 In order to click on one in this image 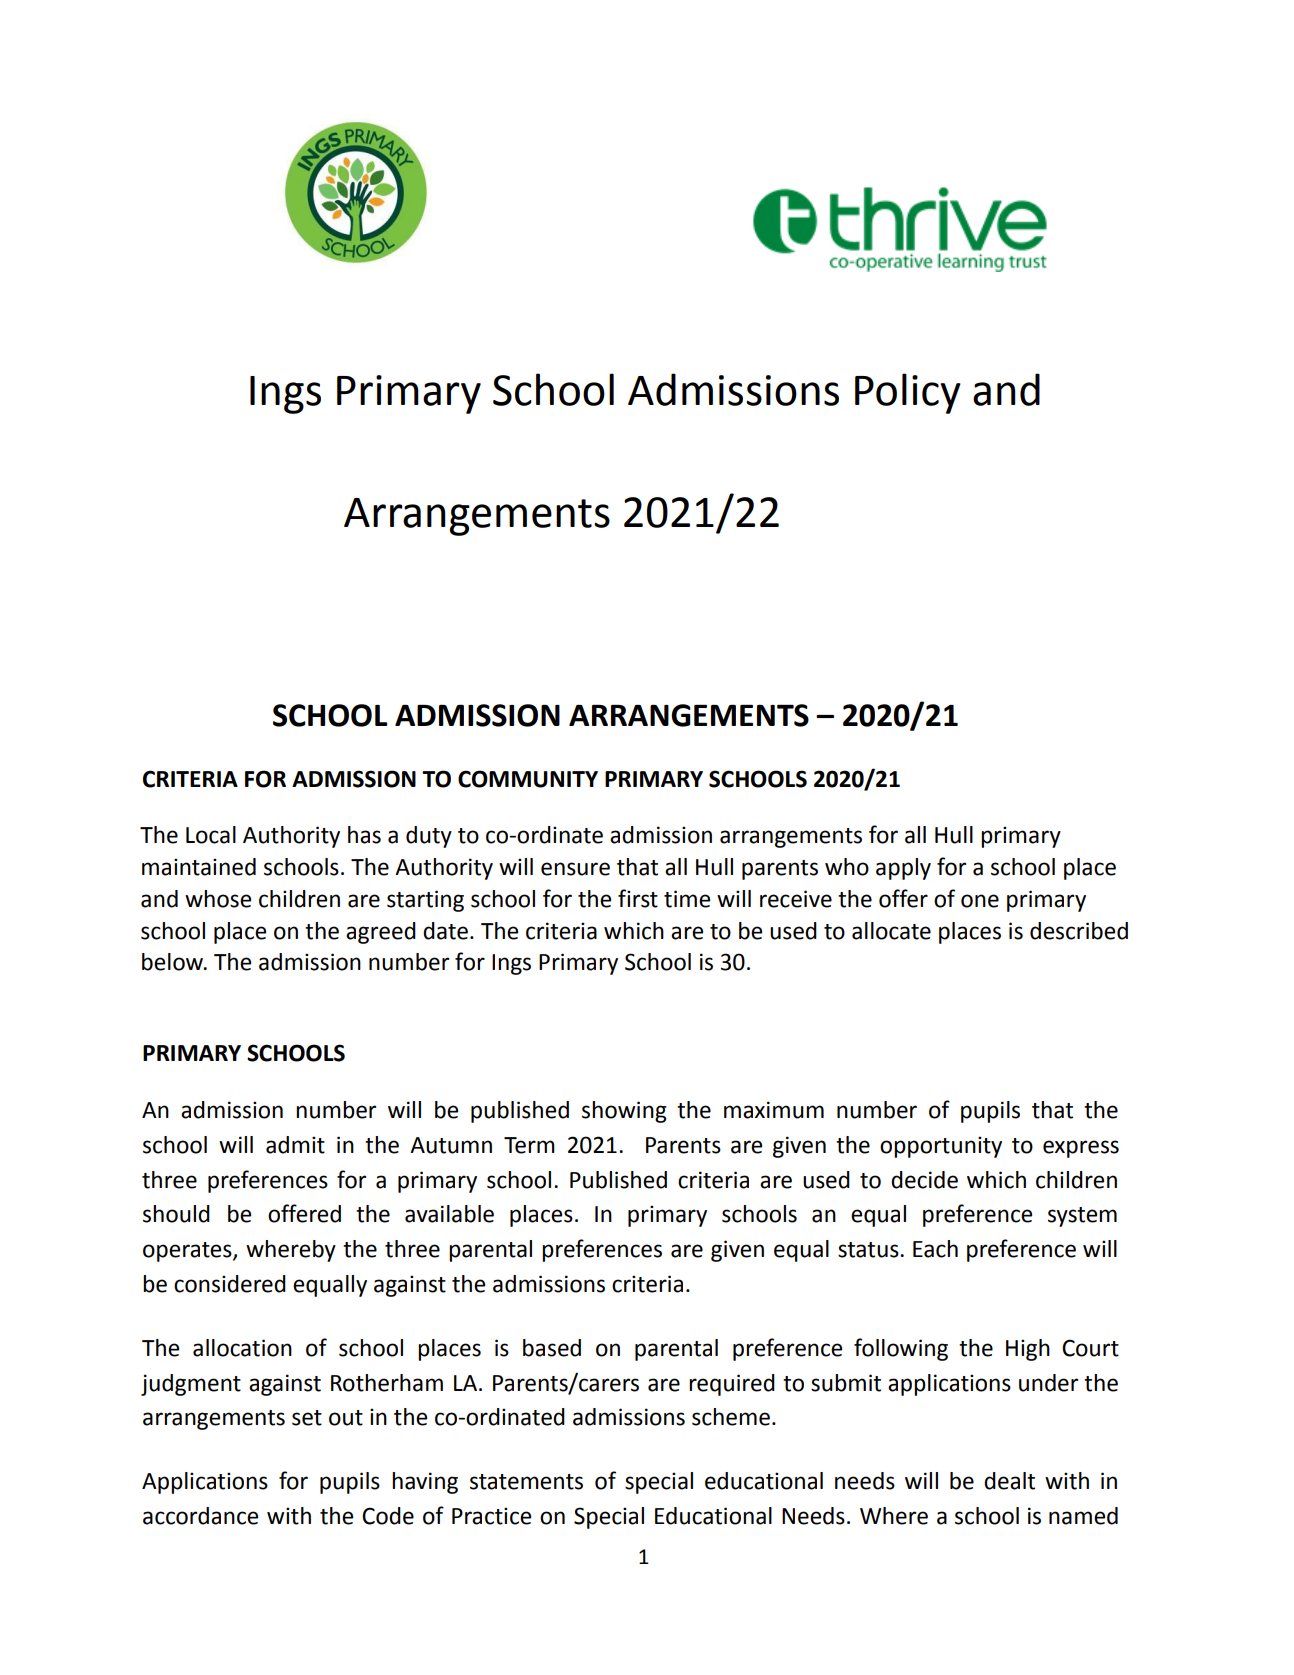, I will do `click(980, 901)`.
